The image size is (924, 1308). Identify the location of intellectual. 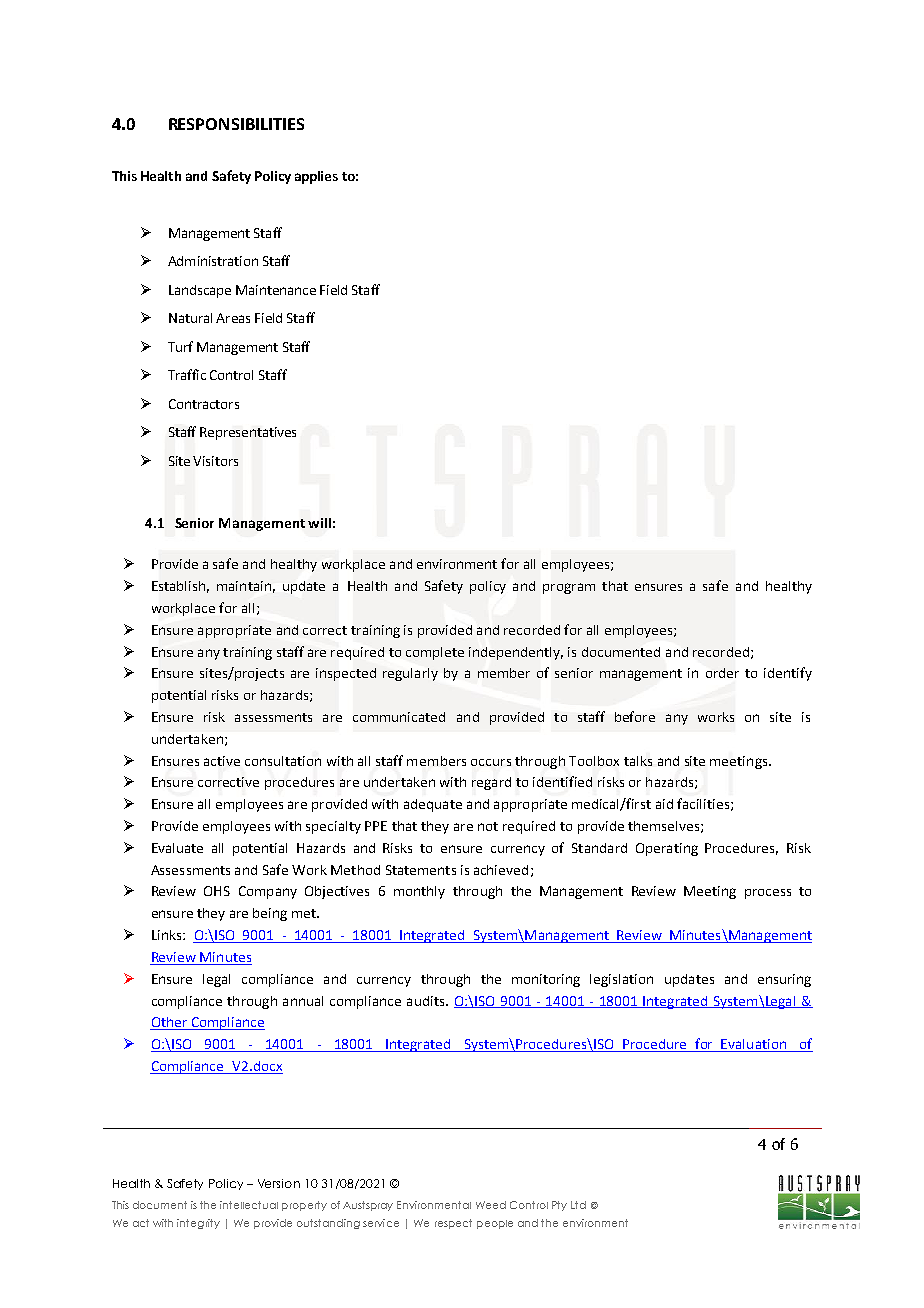
(249, 1205).
